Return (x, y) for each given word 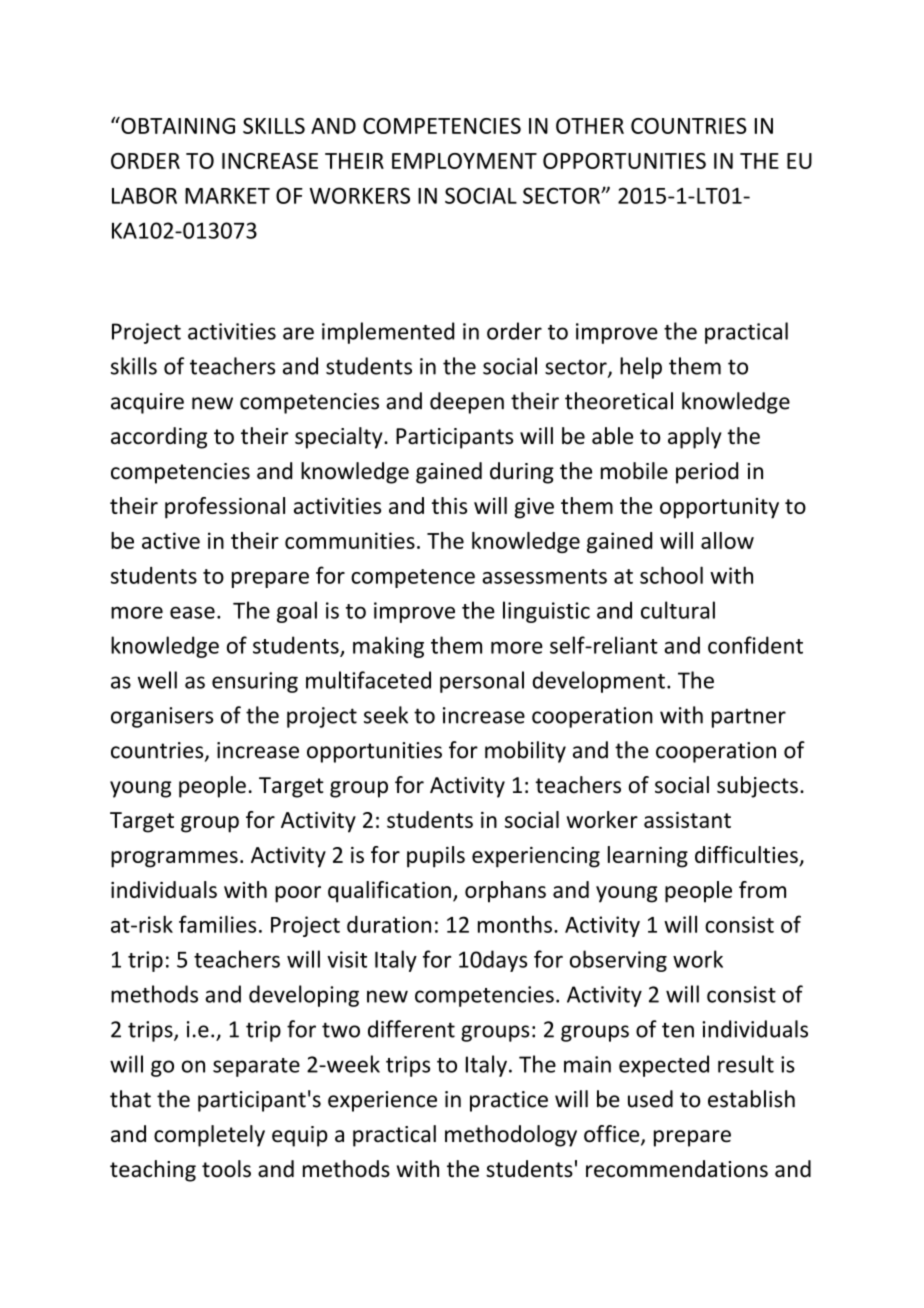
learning (648, 857)
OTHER (590, 126)
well (157, 680)
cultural (678, 610)
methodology (511, 1136)
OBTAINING (177, 125)
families (217, 924)
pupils (436, 857)
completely (209, 1136)
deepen (467, 403)
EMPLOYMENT (464, 161)
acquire (147, 403)
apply (695, 438)
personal (482, 682)
